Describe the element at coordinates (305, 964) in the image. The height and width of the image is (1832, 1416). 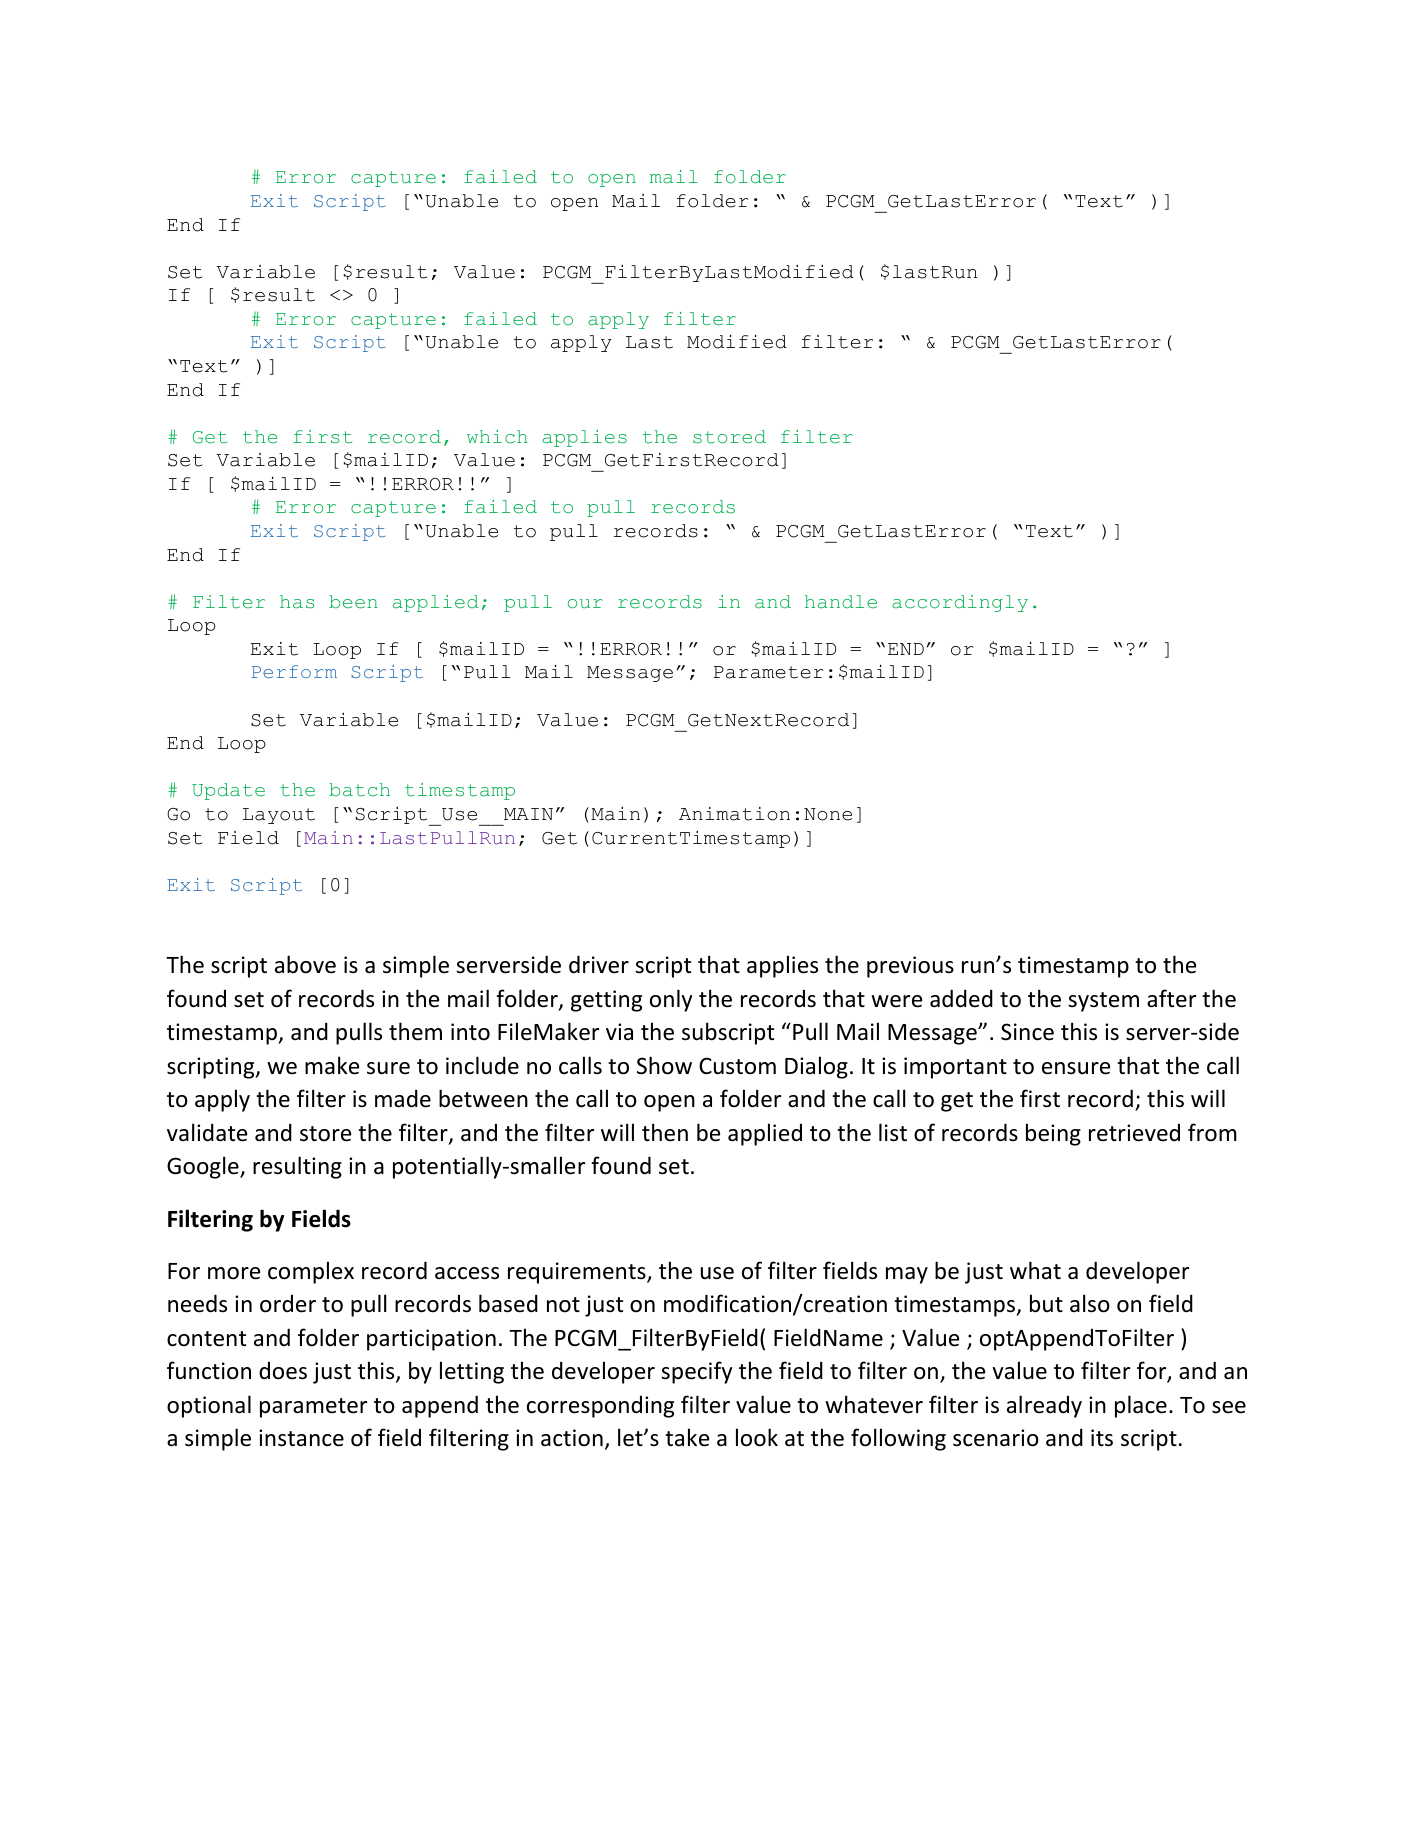
I see `above` at that location.
